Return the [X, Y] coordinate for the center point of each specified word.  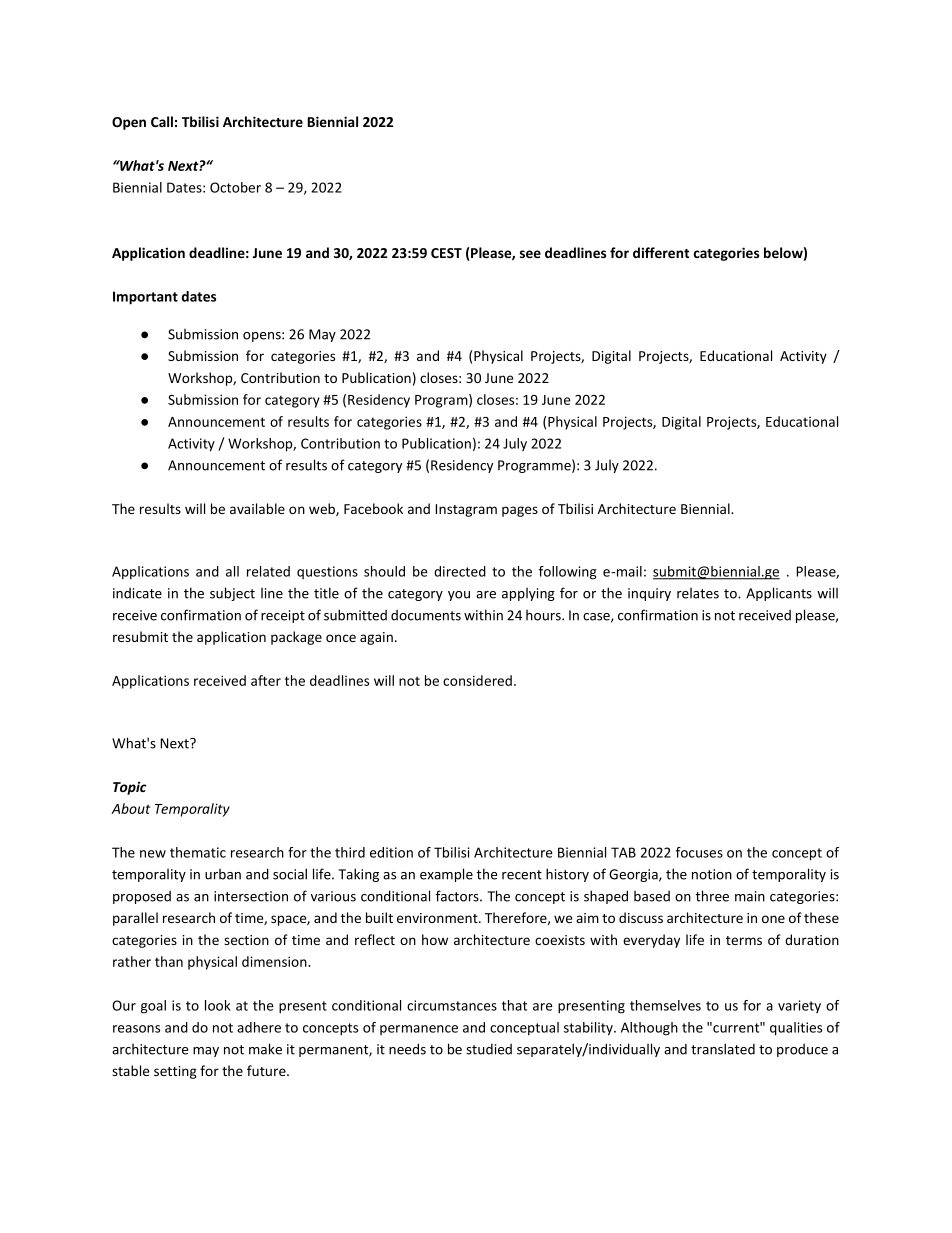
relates [698, 593]
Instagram [466, 510]
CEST [446, 253]
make [265, 1049]
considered [477, 680]
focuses [699, 852]
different [661, 252]
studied [489, 1049]
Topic [129, 788]
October [235, 187]
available [257, 508]
